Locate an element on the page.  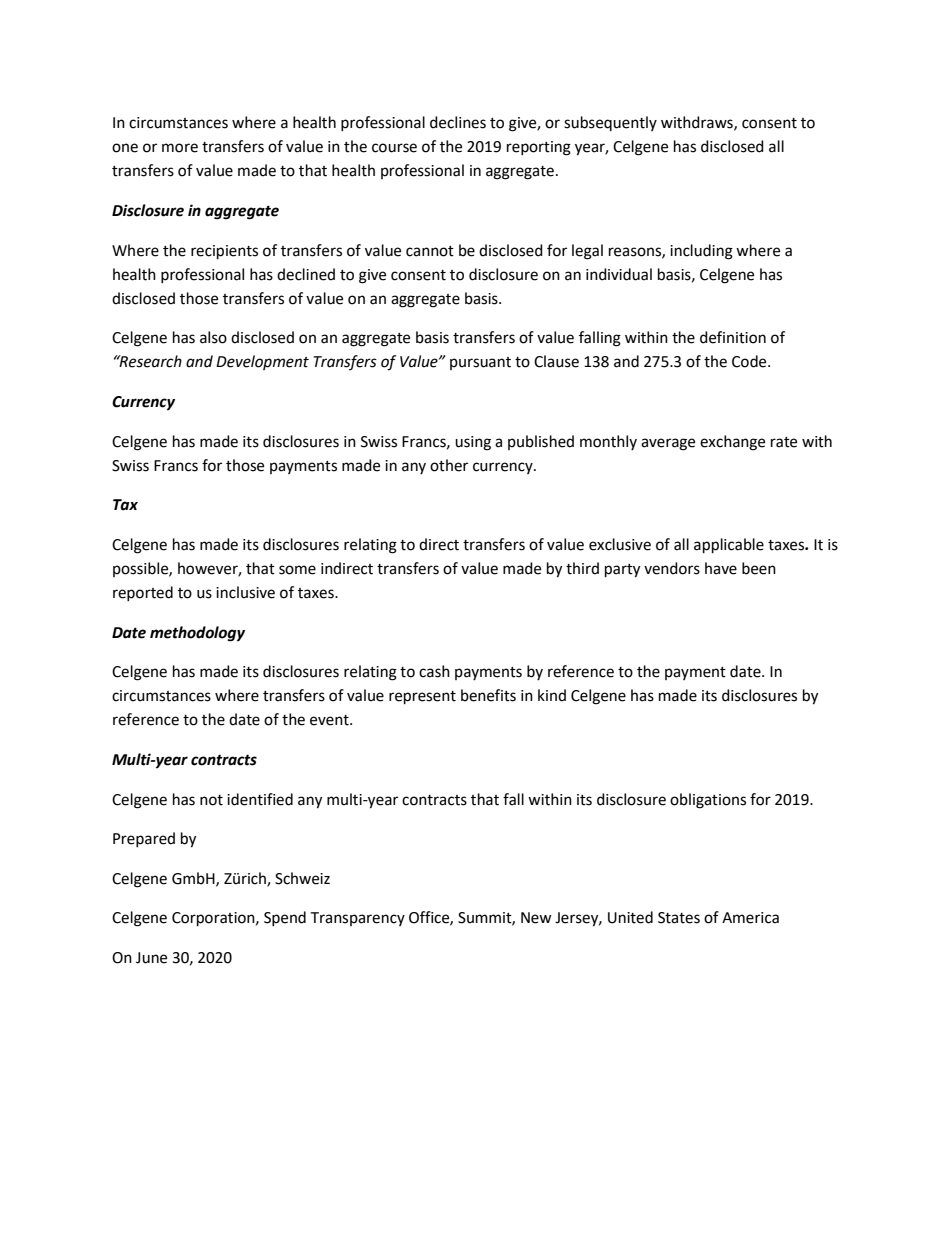
June is located at coordinates (151, 958).
